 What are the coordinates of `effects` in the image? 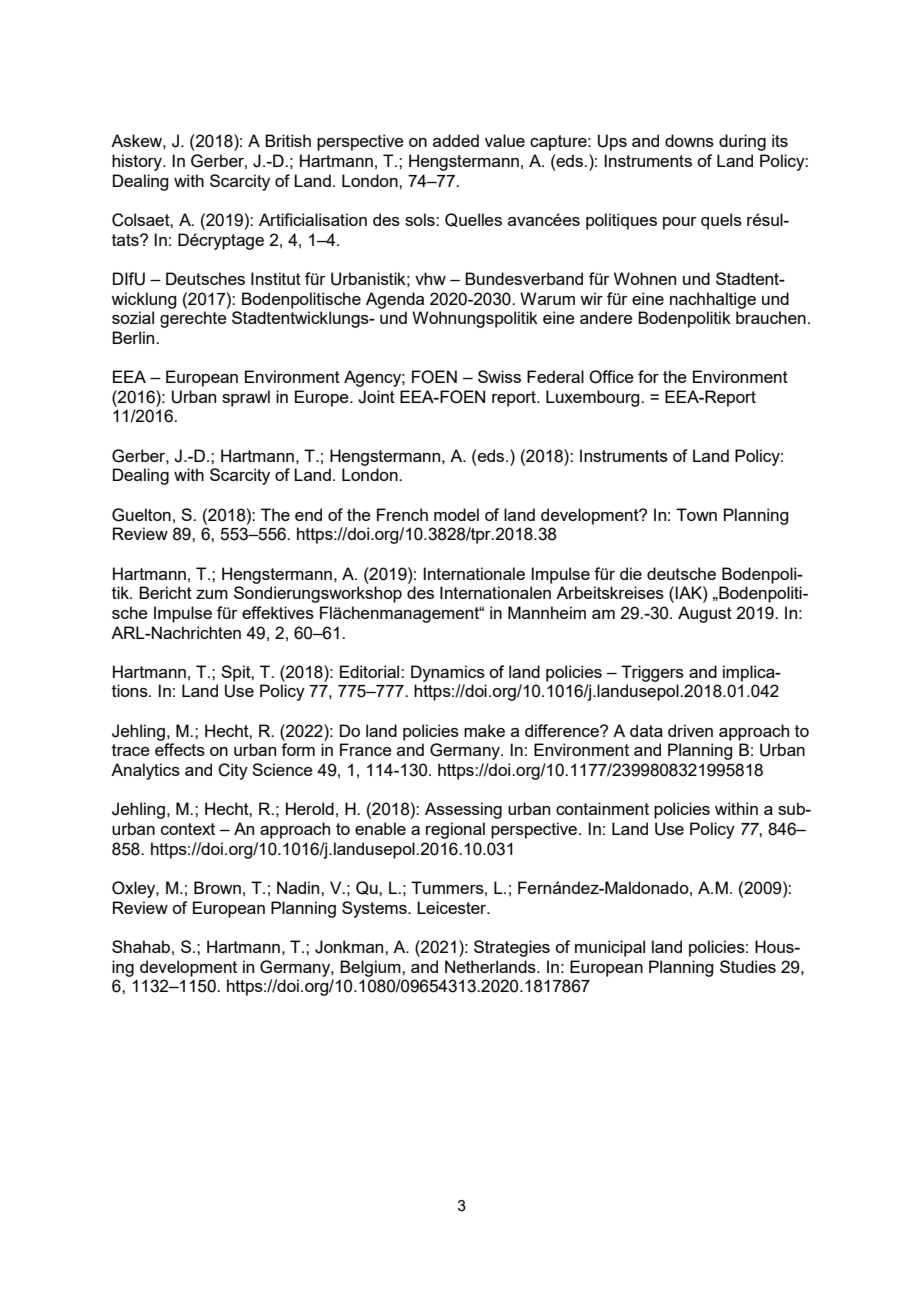 It's located at (180, 749).
